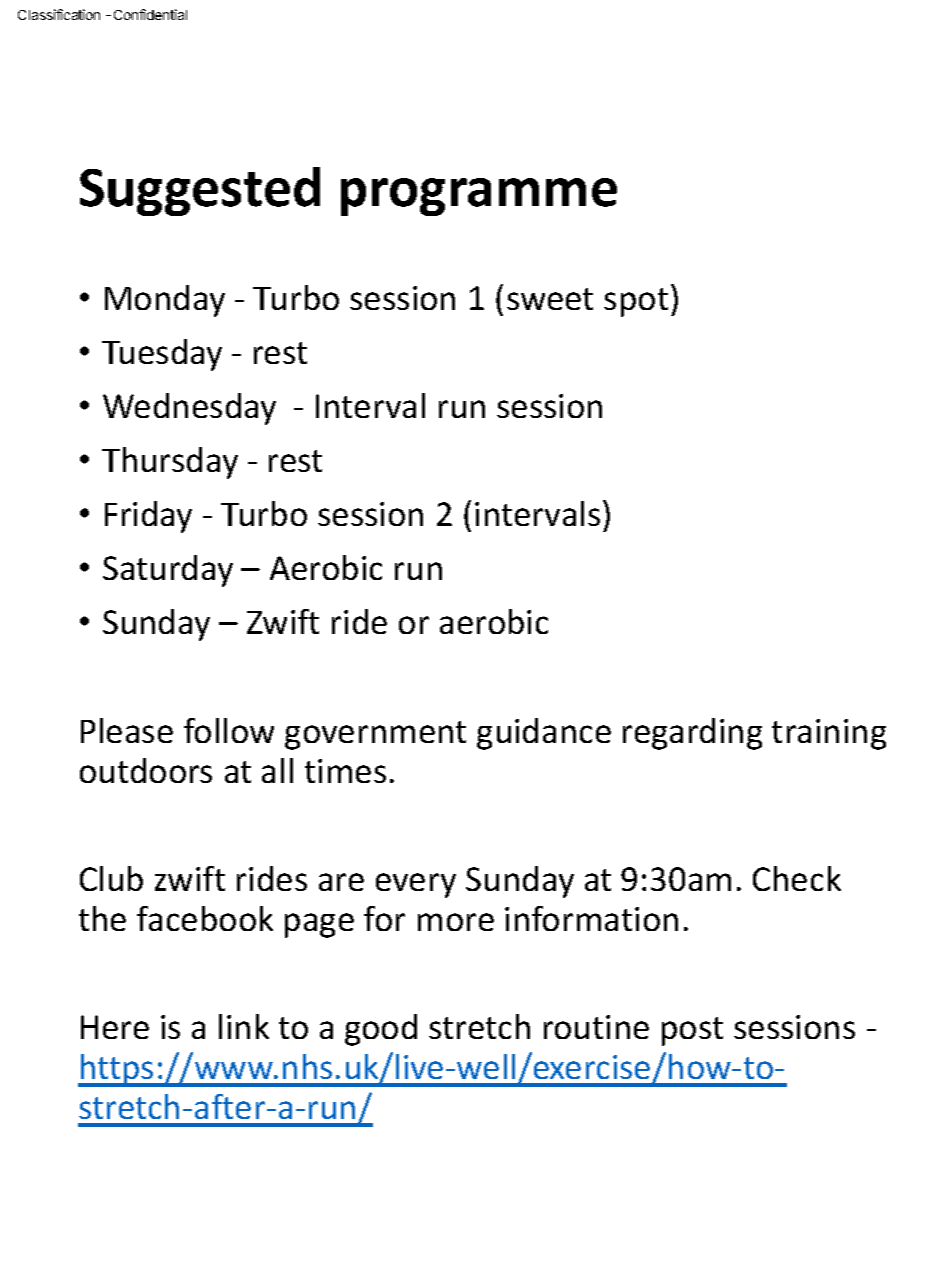 This screenshot has height=1270, width=952. I want to click on Friday, so click(148, 517).
